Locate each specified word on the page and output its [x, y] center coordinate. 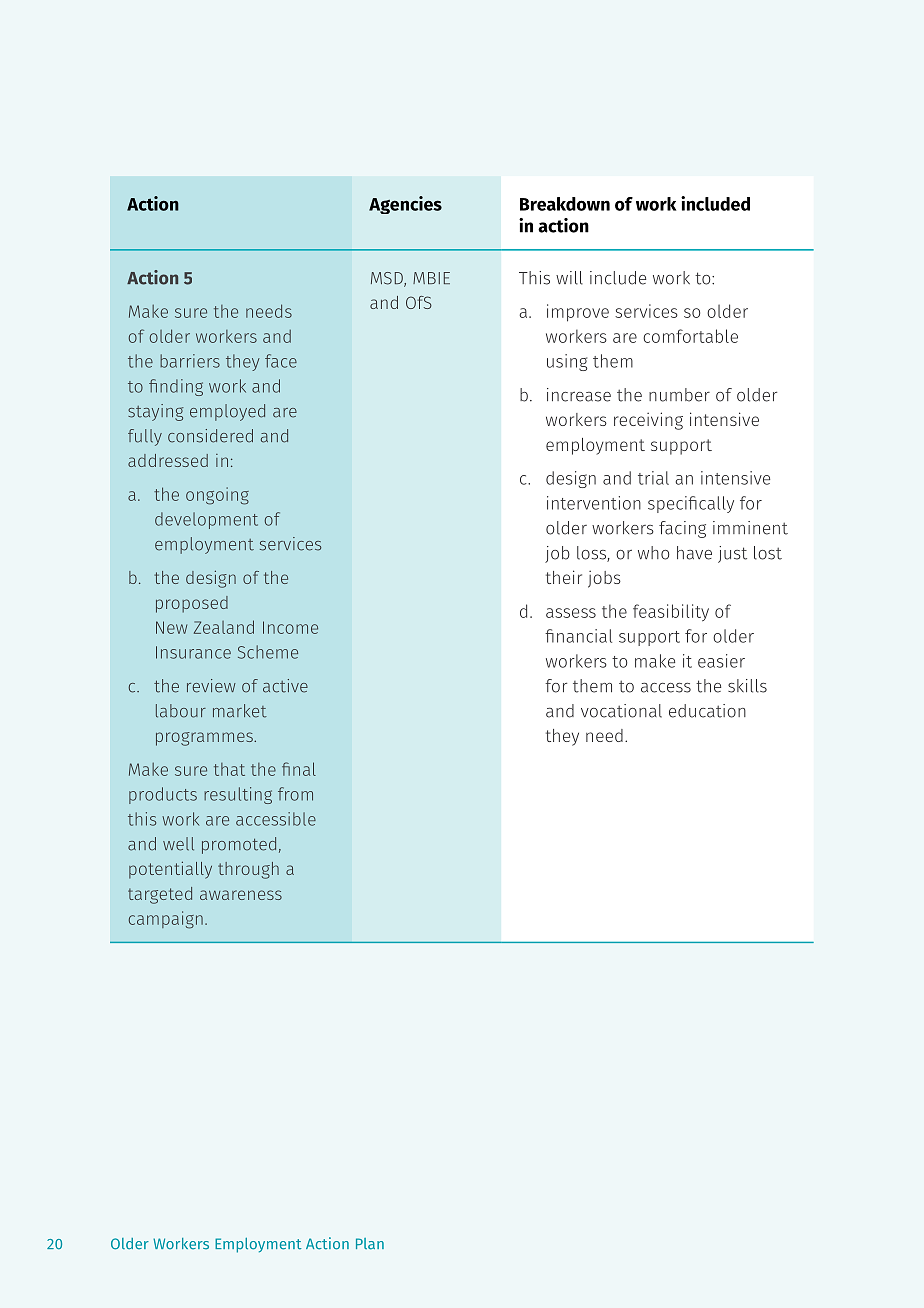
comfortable [690, 336]
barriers [190, 361]
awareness [241, 895]
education [707, 711]
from [295, 794]
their [564, 577]
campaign [166, 920]
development [206, 520]
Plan [370, 1244]
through [248, 870]
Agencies [405, 205]
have [694, 553]
